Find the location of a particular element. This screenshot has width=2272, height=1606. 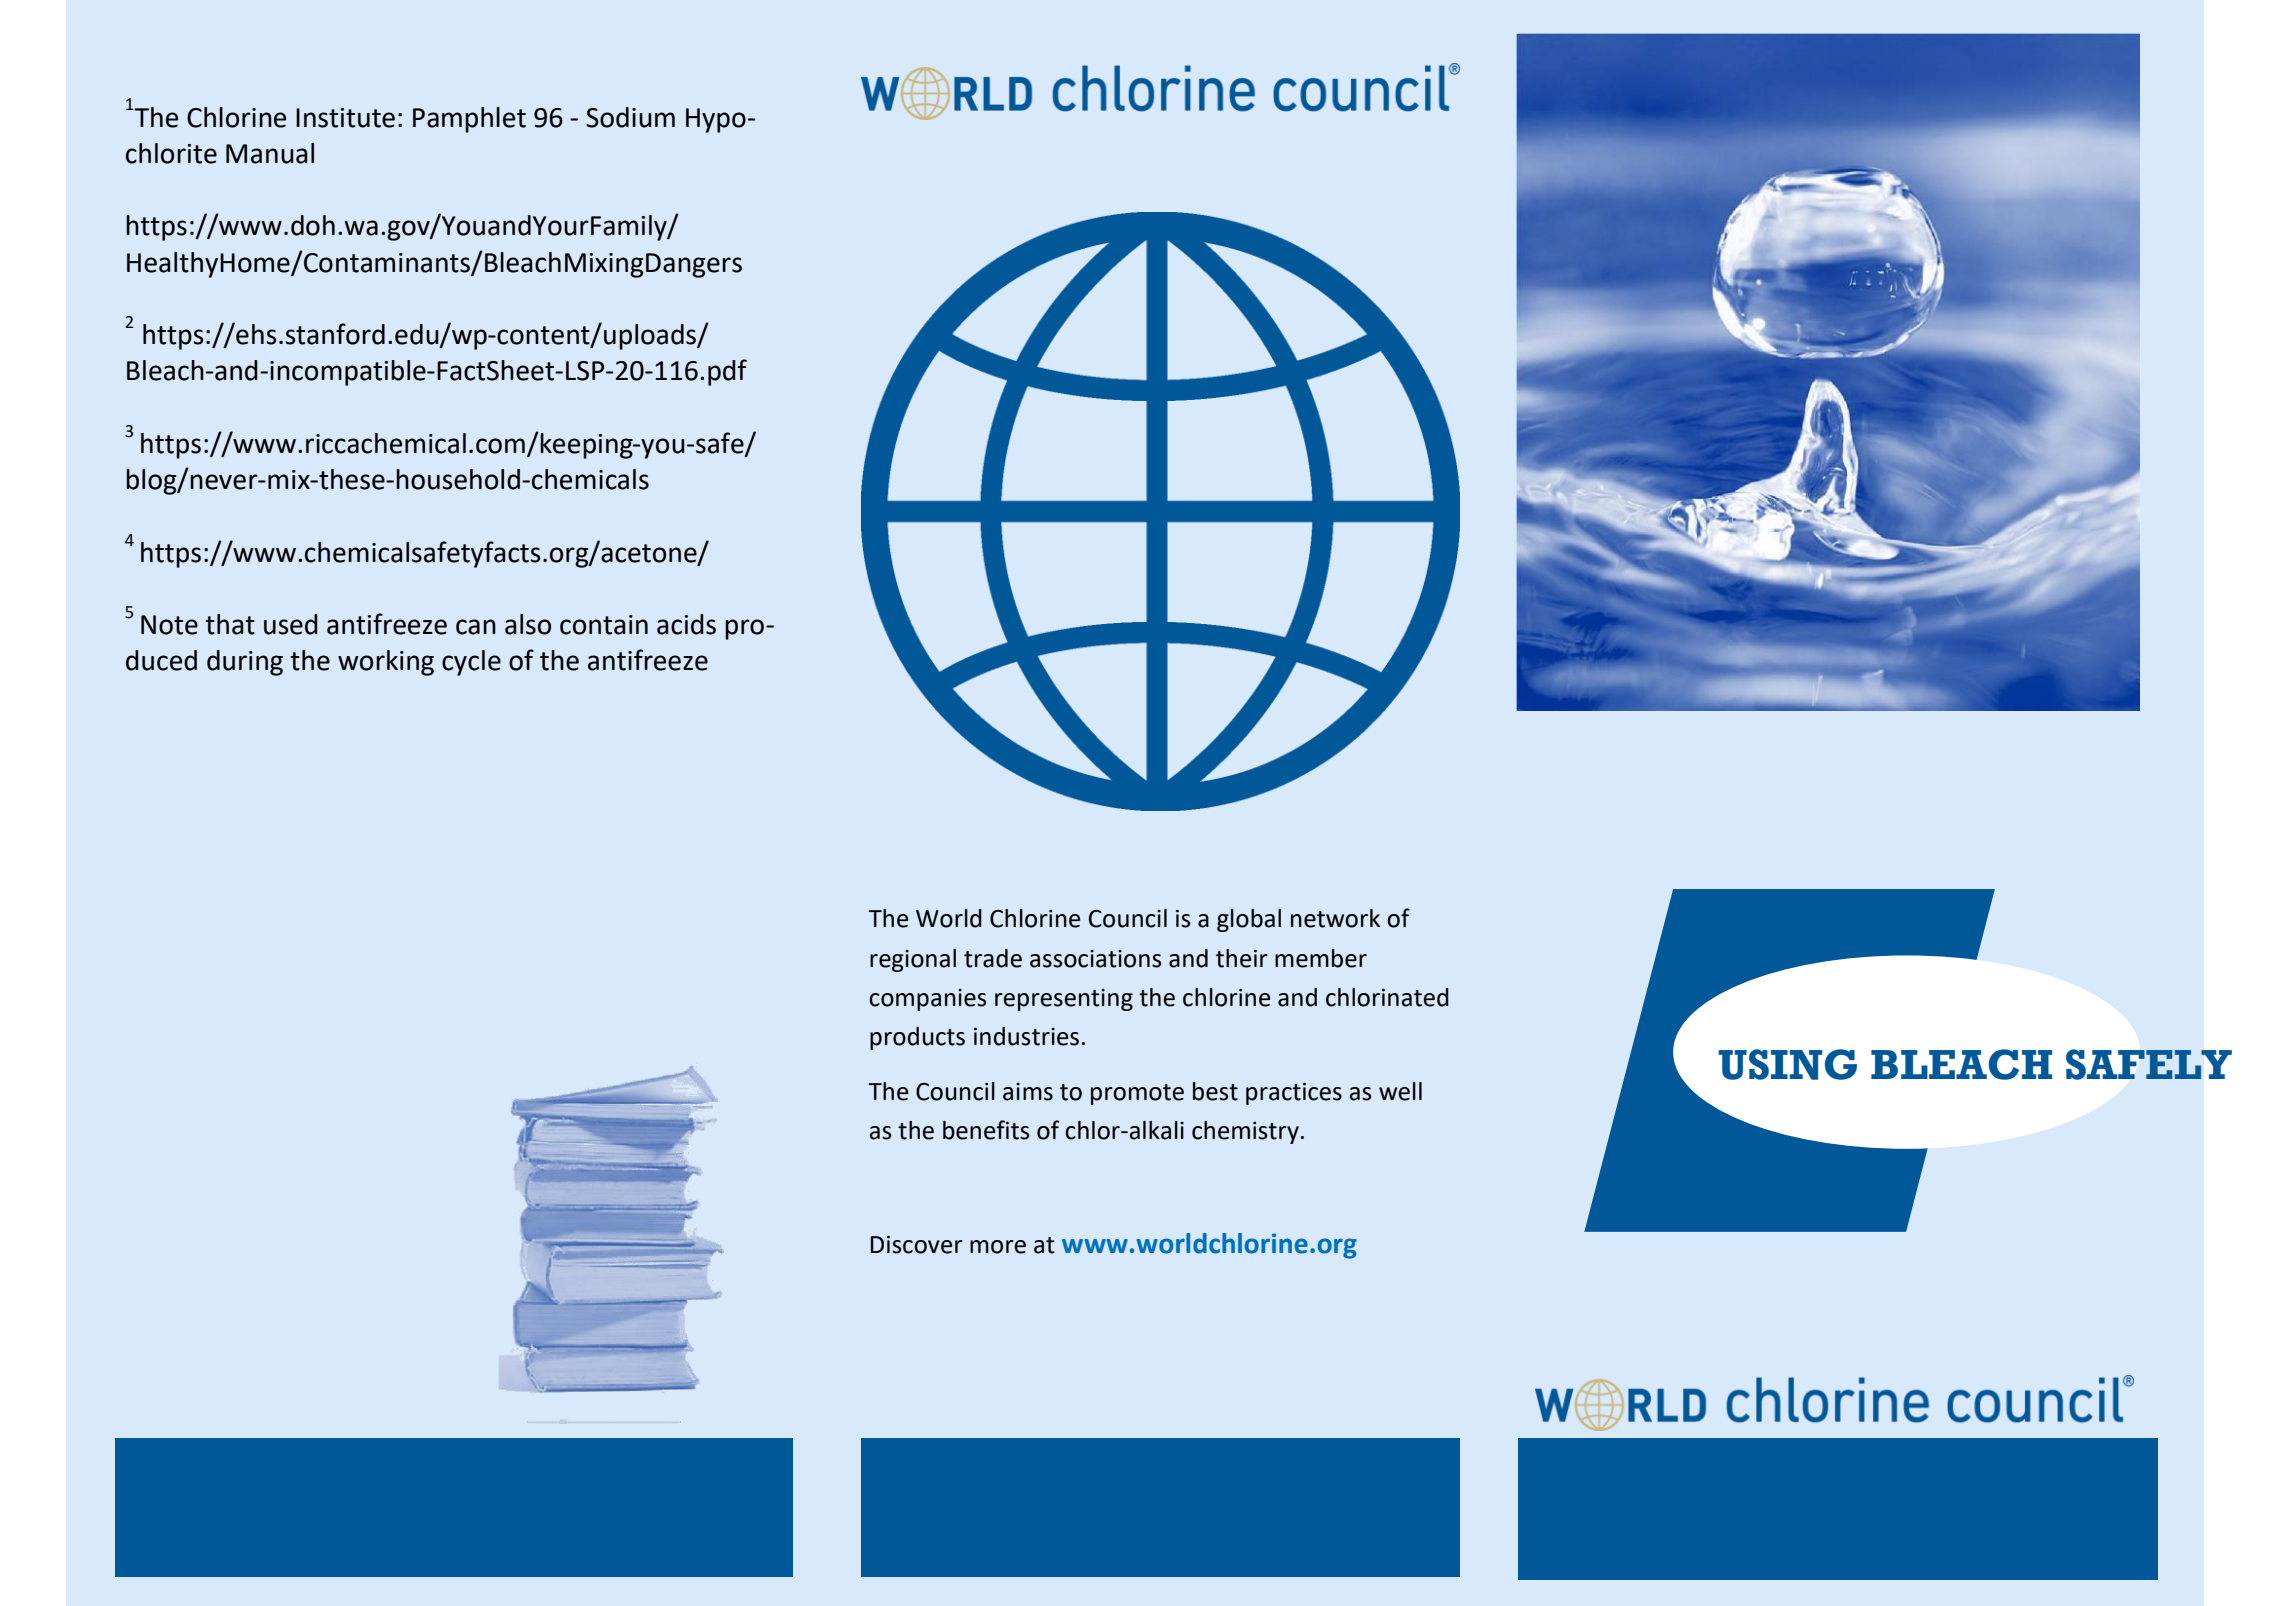

member is located at coordinates (1321, 958).
